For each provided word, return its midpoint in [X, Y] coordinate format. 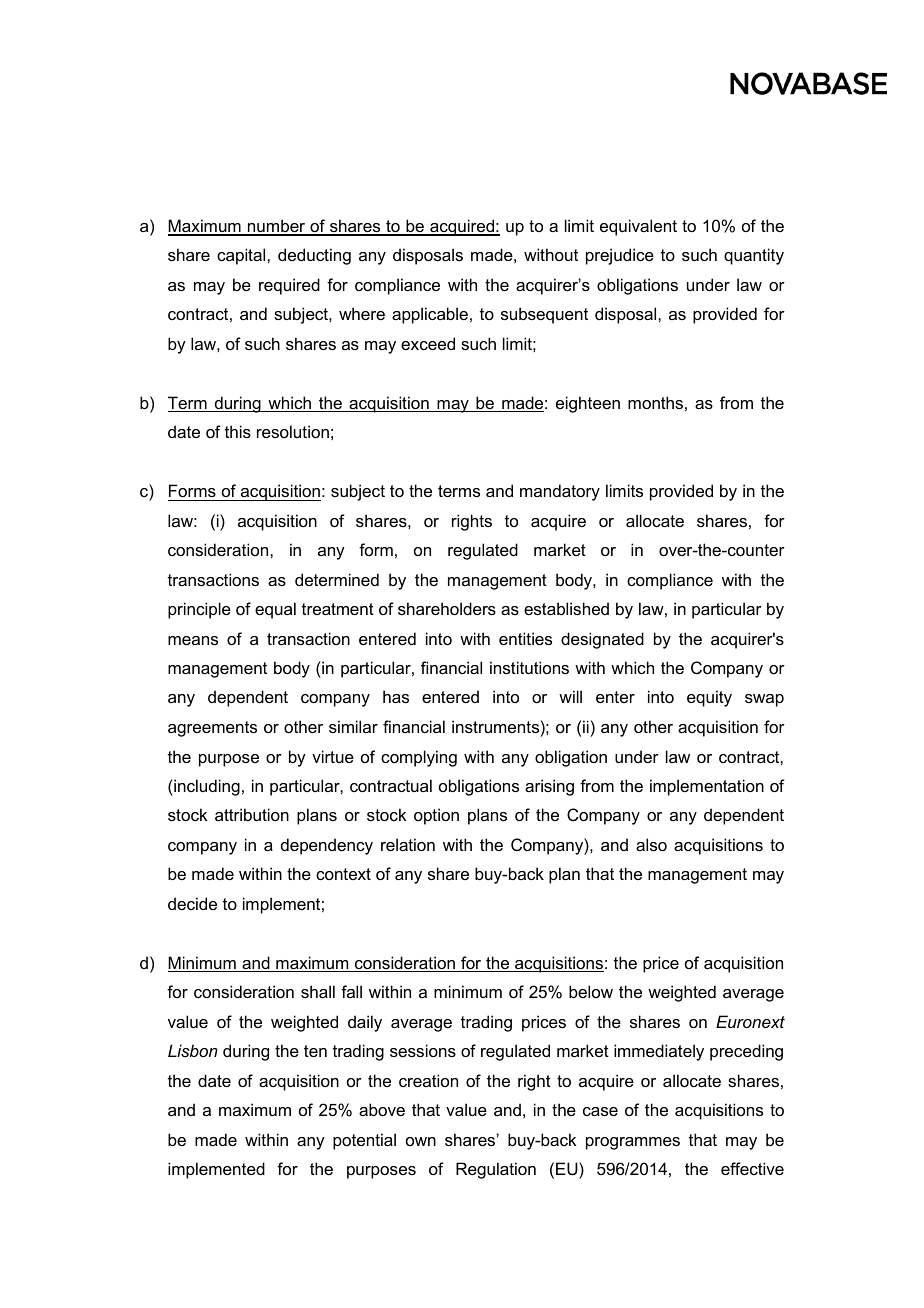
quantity [754, 256]
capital [242, 256]
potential [364, 1141]
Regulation [496, 1170]
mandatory [560, 492]
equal [275, 610]
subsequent [544, 315]
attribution [252, 814]
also [651, 844]
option [436, 816]
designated [602, 640]
